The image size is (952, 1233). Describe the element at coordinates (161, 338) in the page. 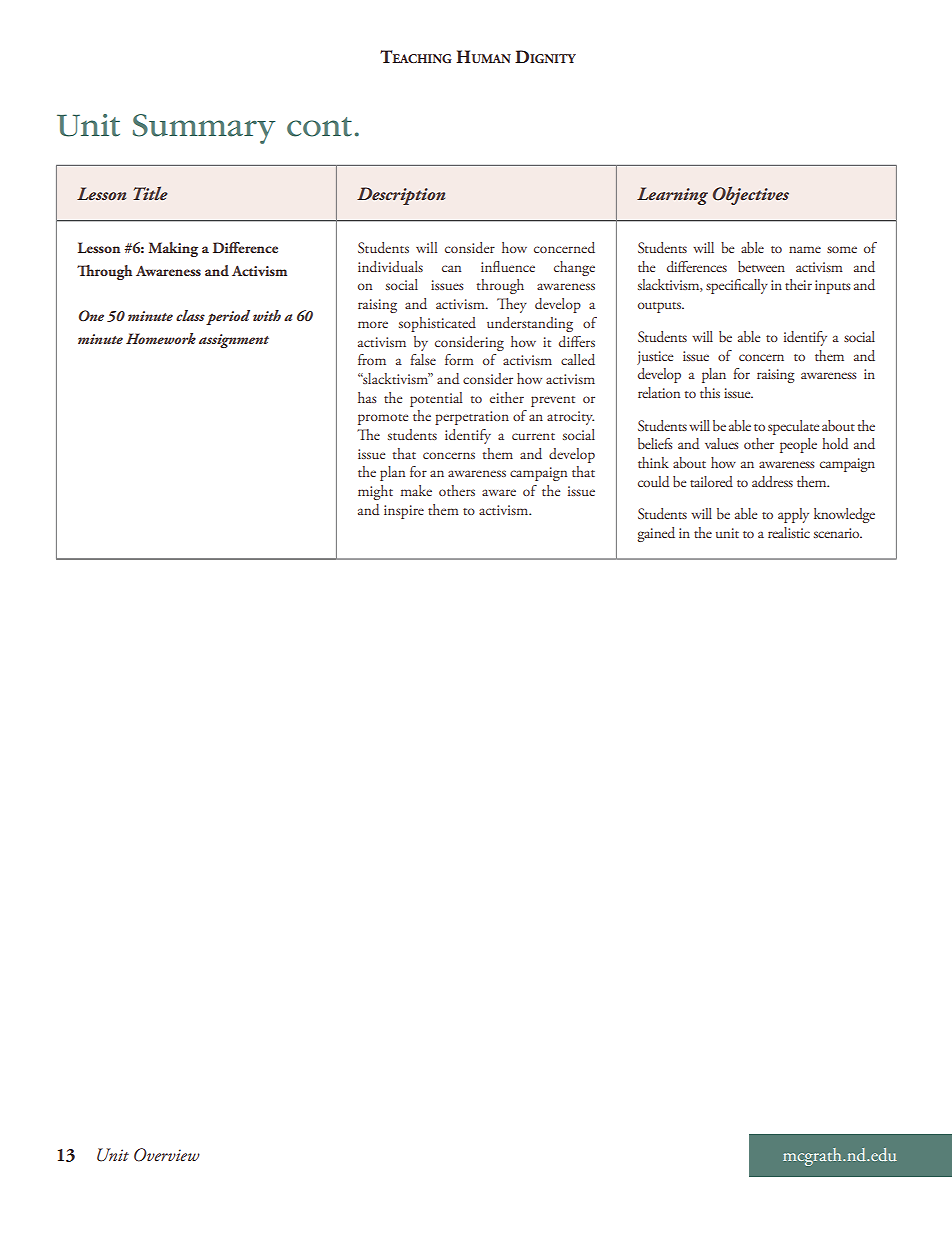

I see `Homework` at that location.
